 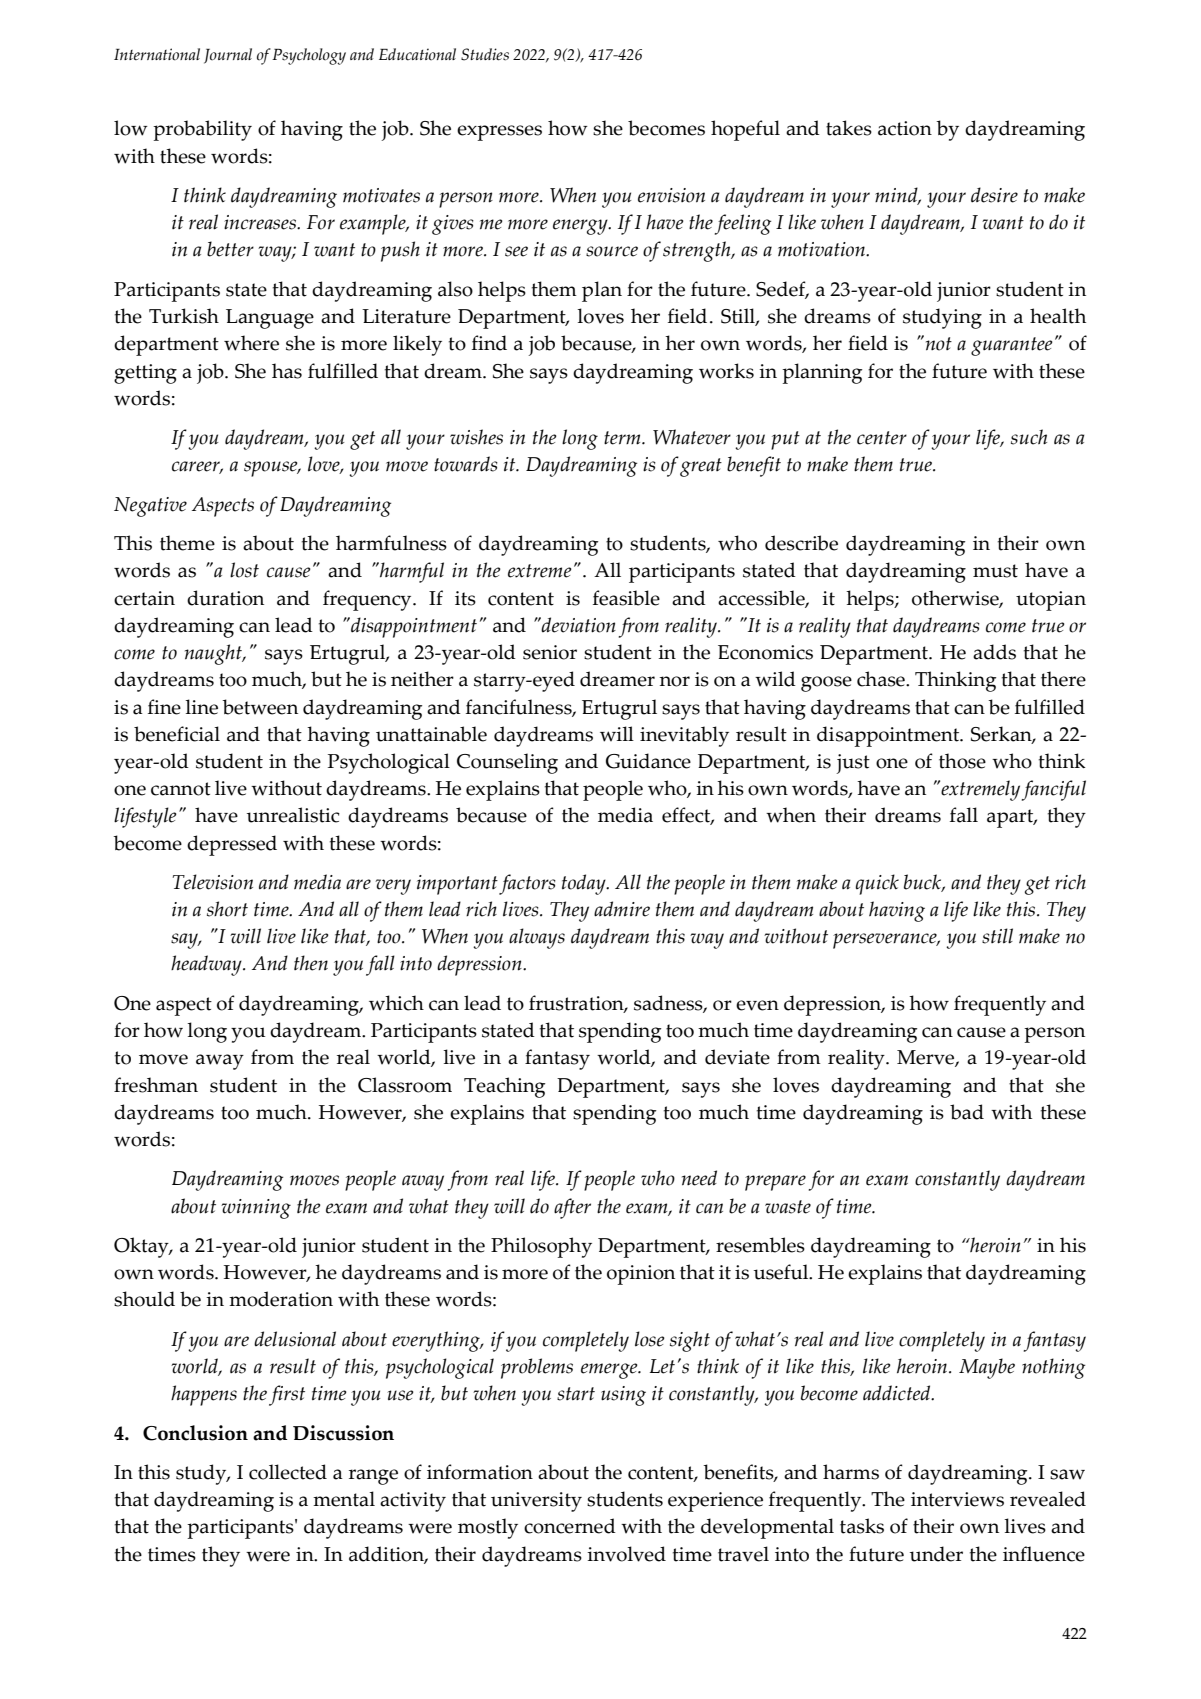 What do you see at coordinates (202, 130) in the image?
I see `probability` at bounding box center [202, 130].
